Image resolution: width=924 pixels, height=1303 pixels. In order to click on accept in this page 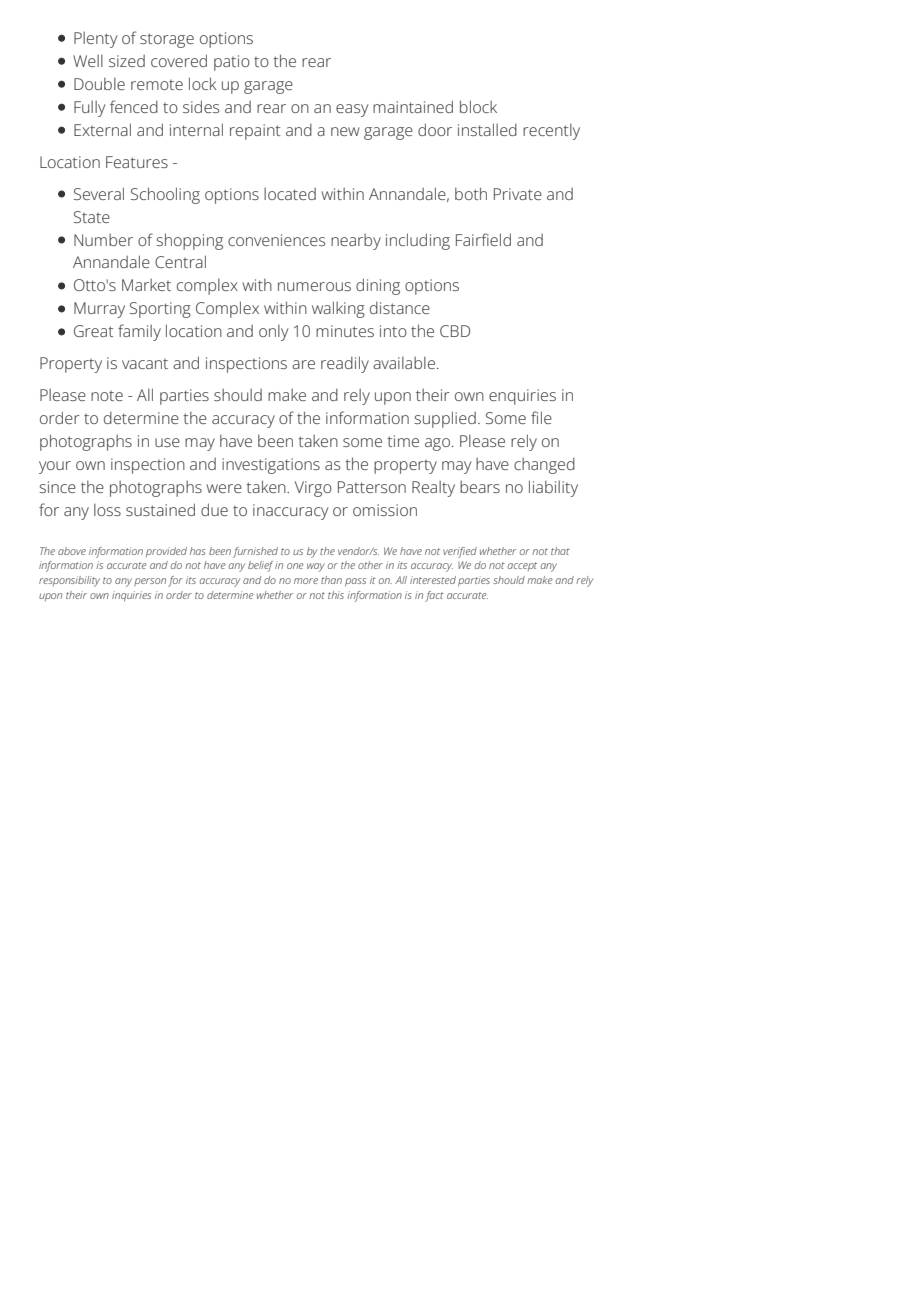, I will do `click(522, 566)`.
